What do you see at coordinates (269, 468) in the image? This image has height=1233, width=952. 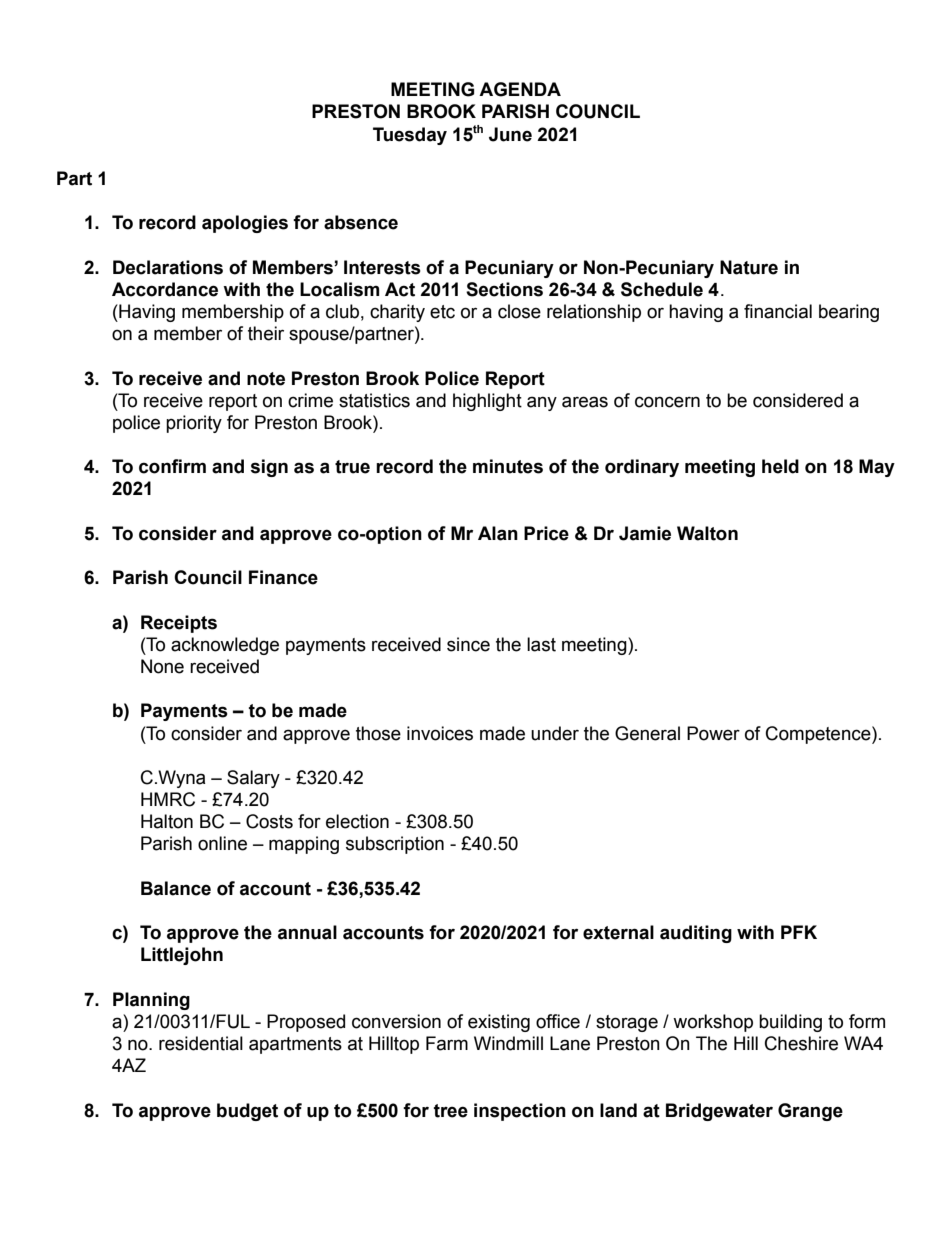 I see `sign` at bounding box center [269, 468].
